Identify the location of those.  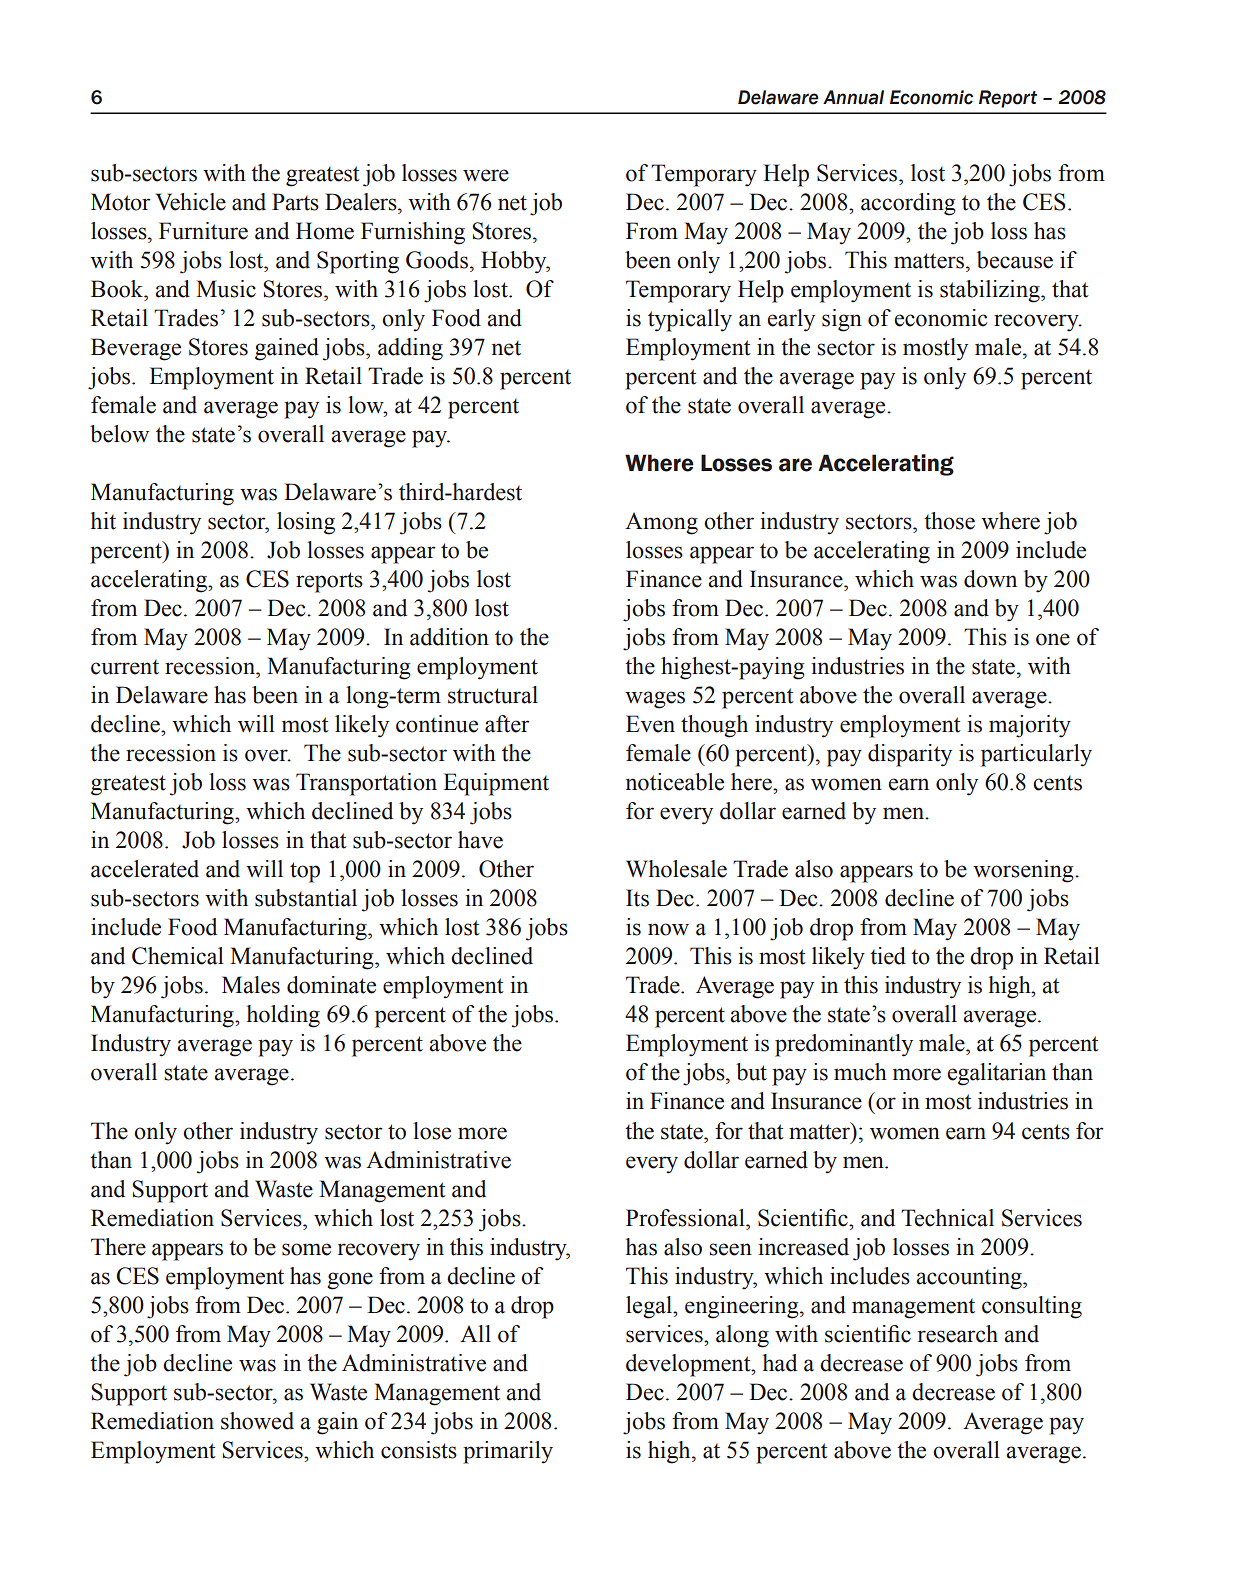
(949, 521).
